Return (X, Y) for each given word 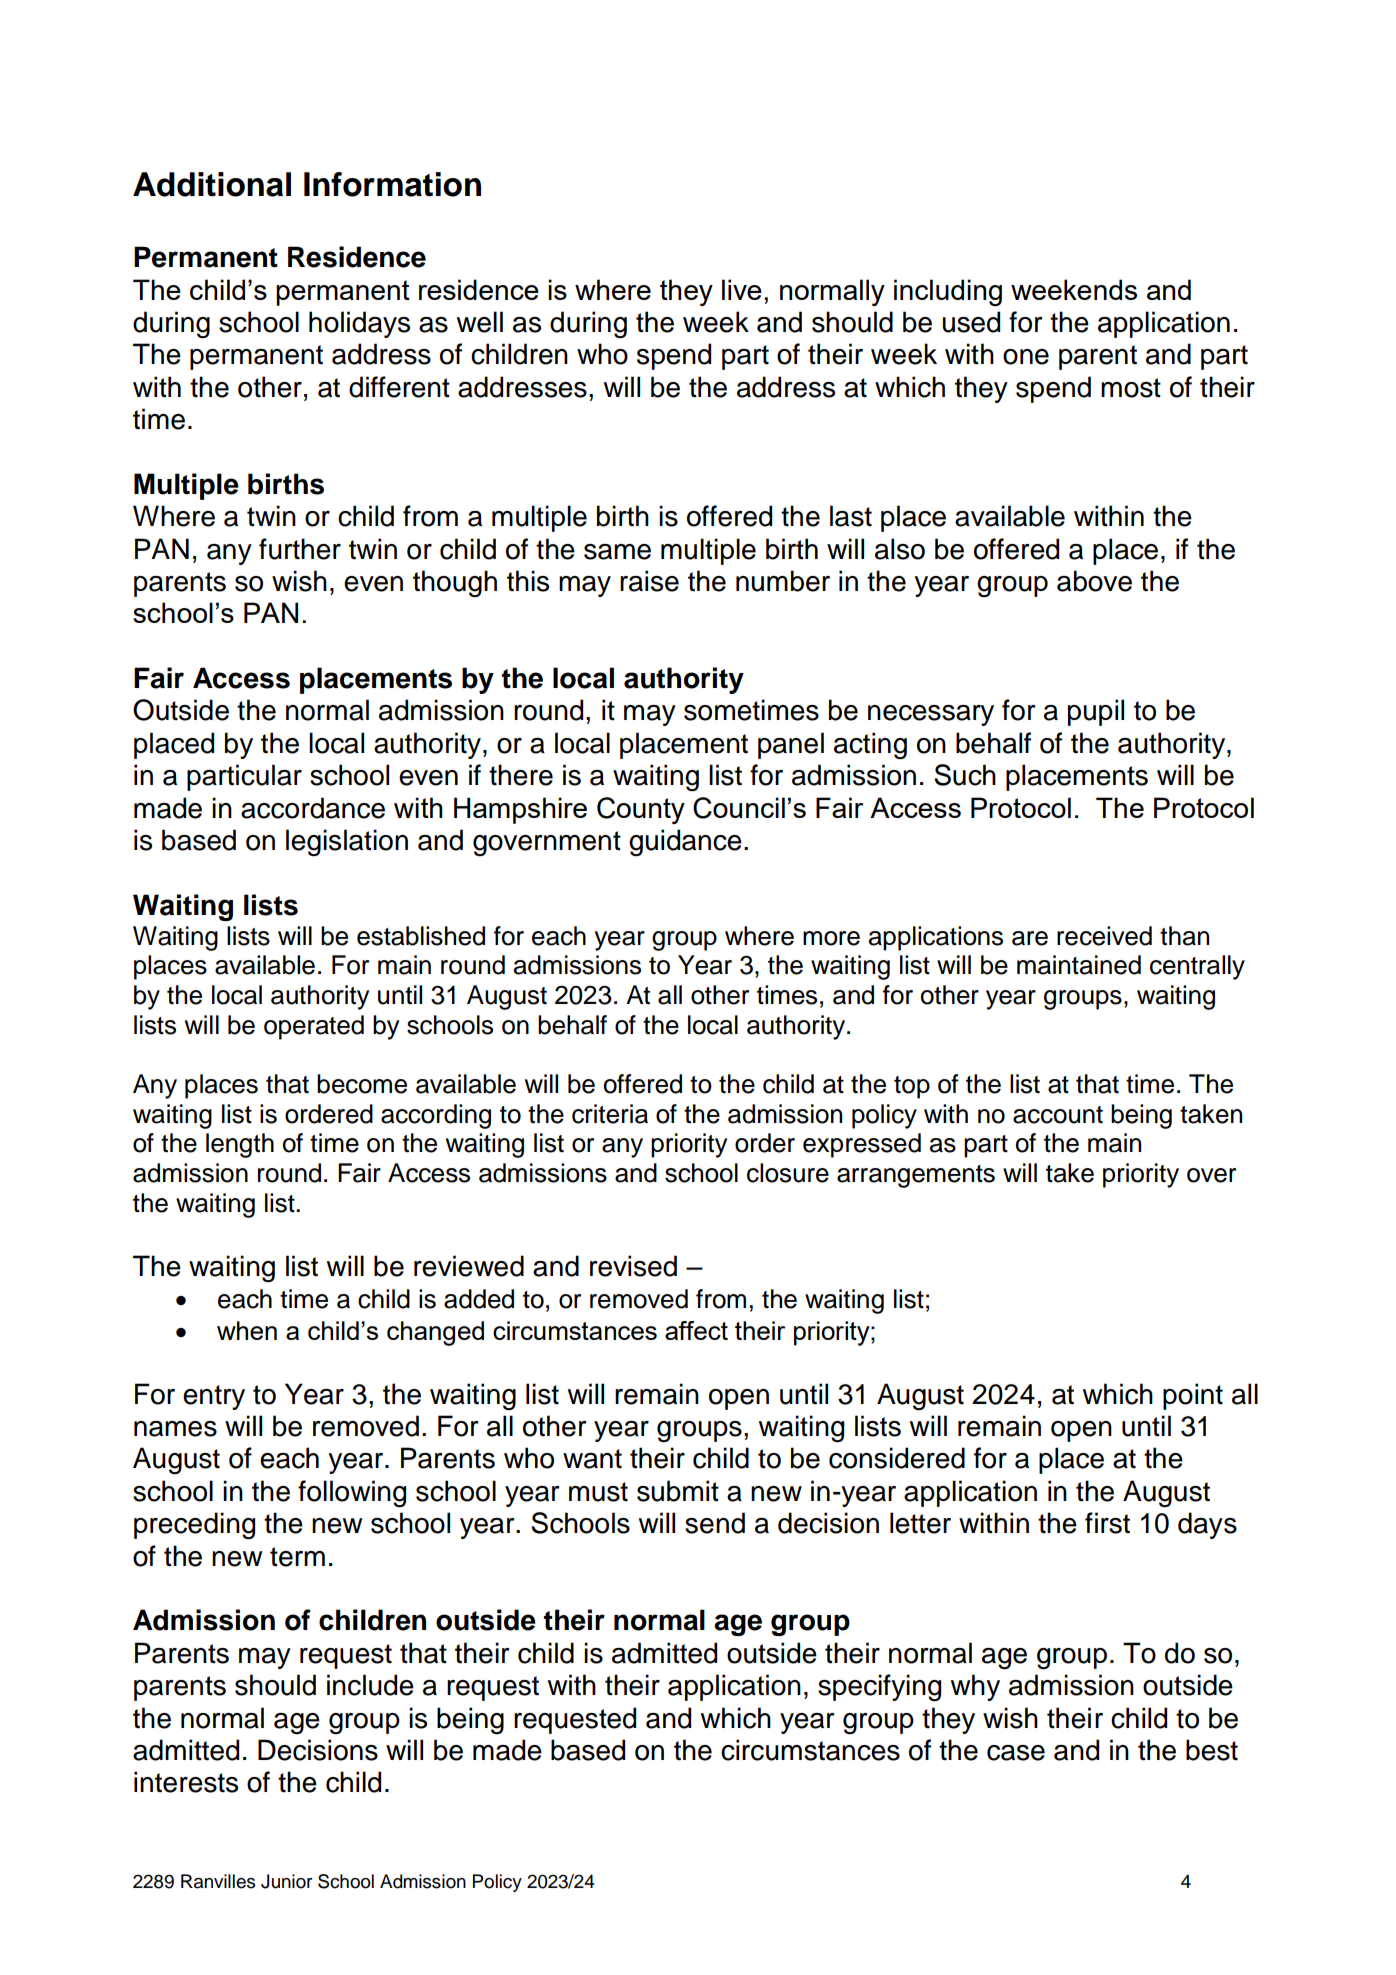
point (1193, 1396)
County (641, 810)
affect (696, 1330)
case (1016, 1753)
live (742, 289)
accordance (313, 808)
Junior (287, 1881)
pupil (1096, 712)
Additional (212, 184)
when (247, 1330)
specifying (879, 1688)
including (948, 292)
